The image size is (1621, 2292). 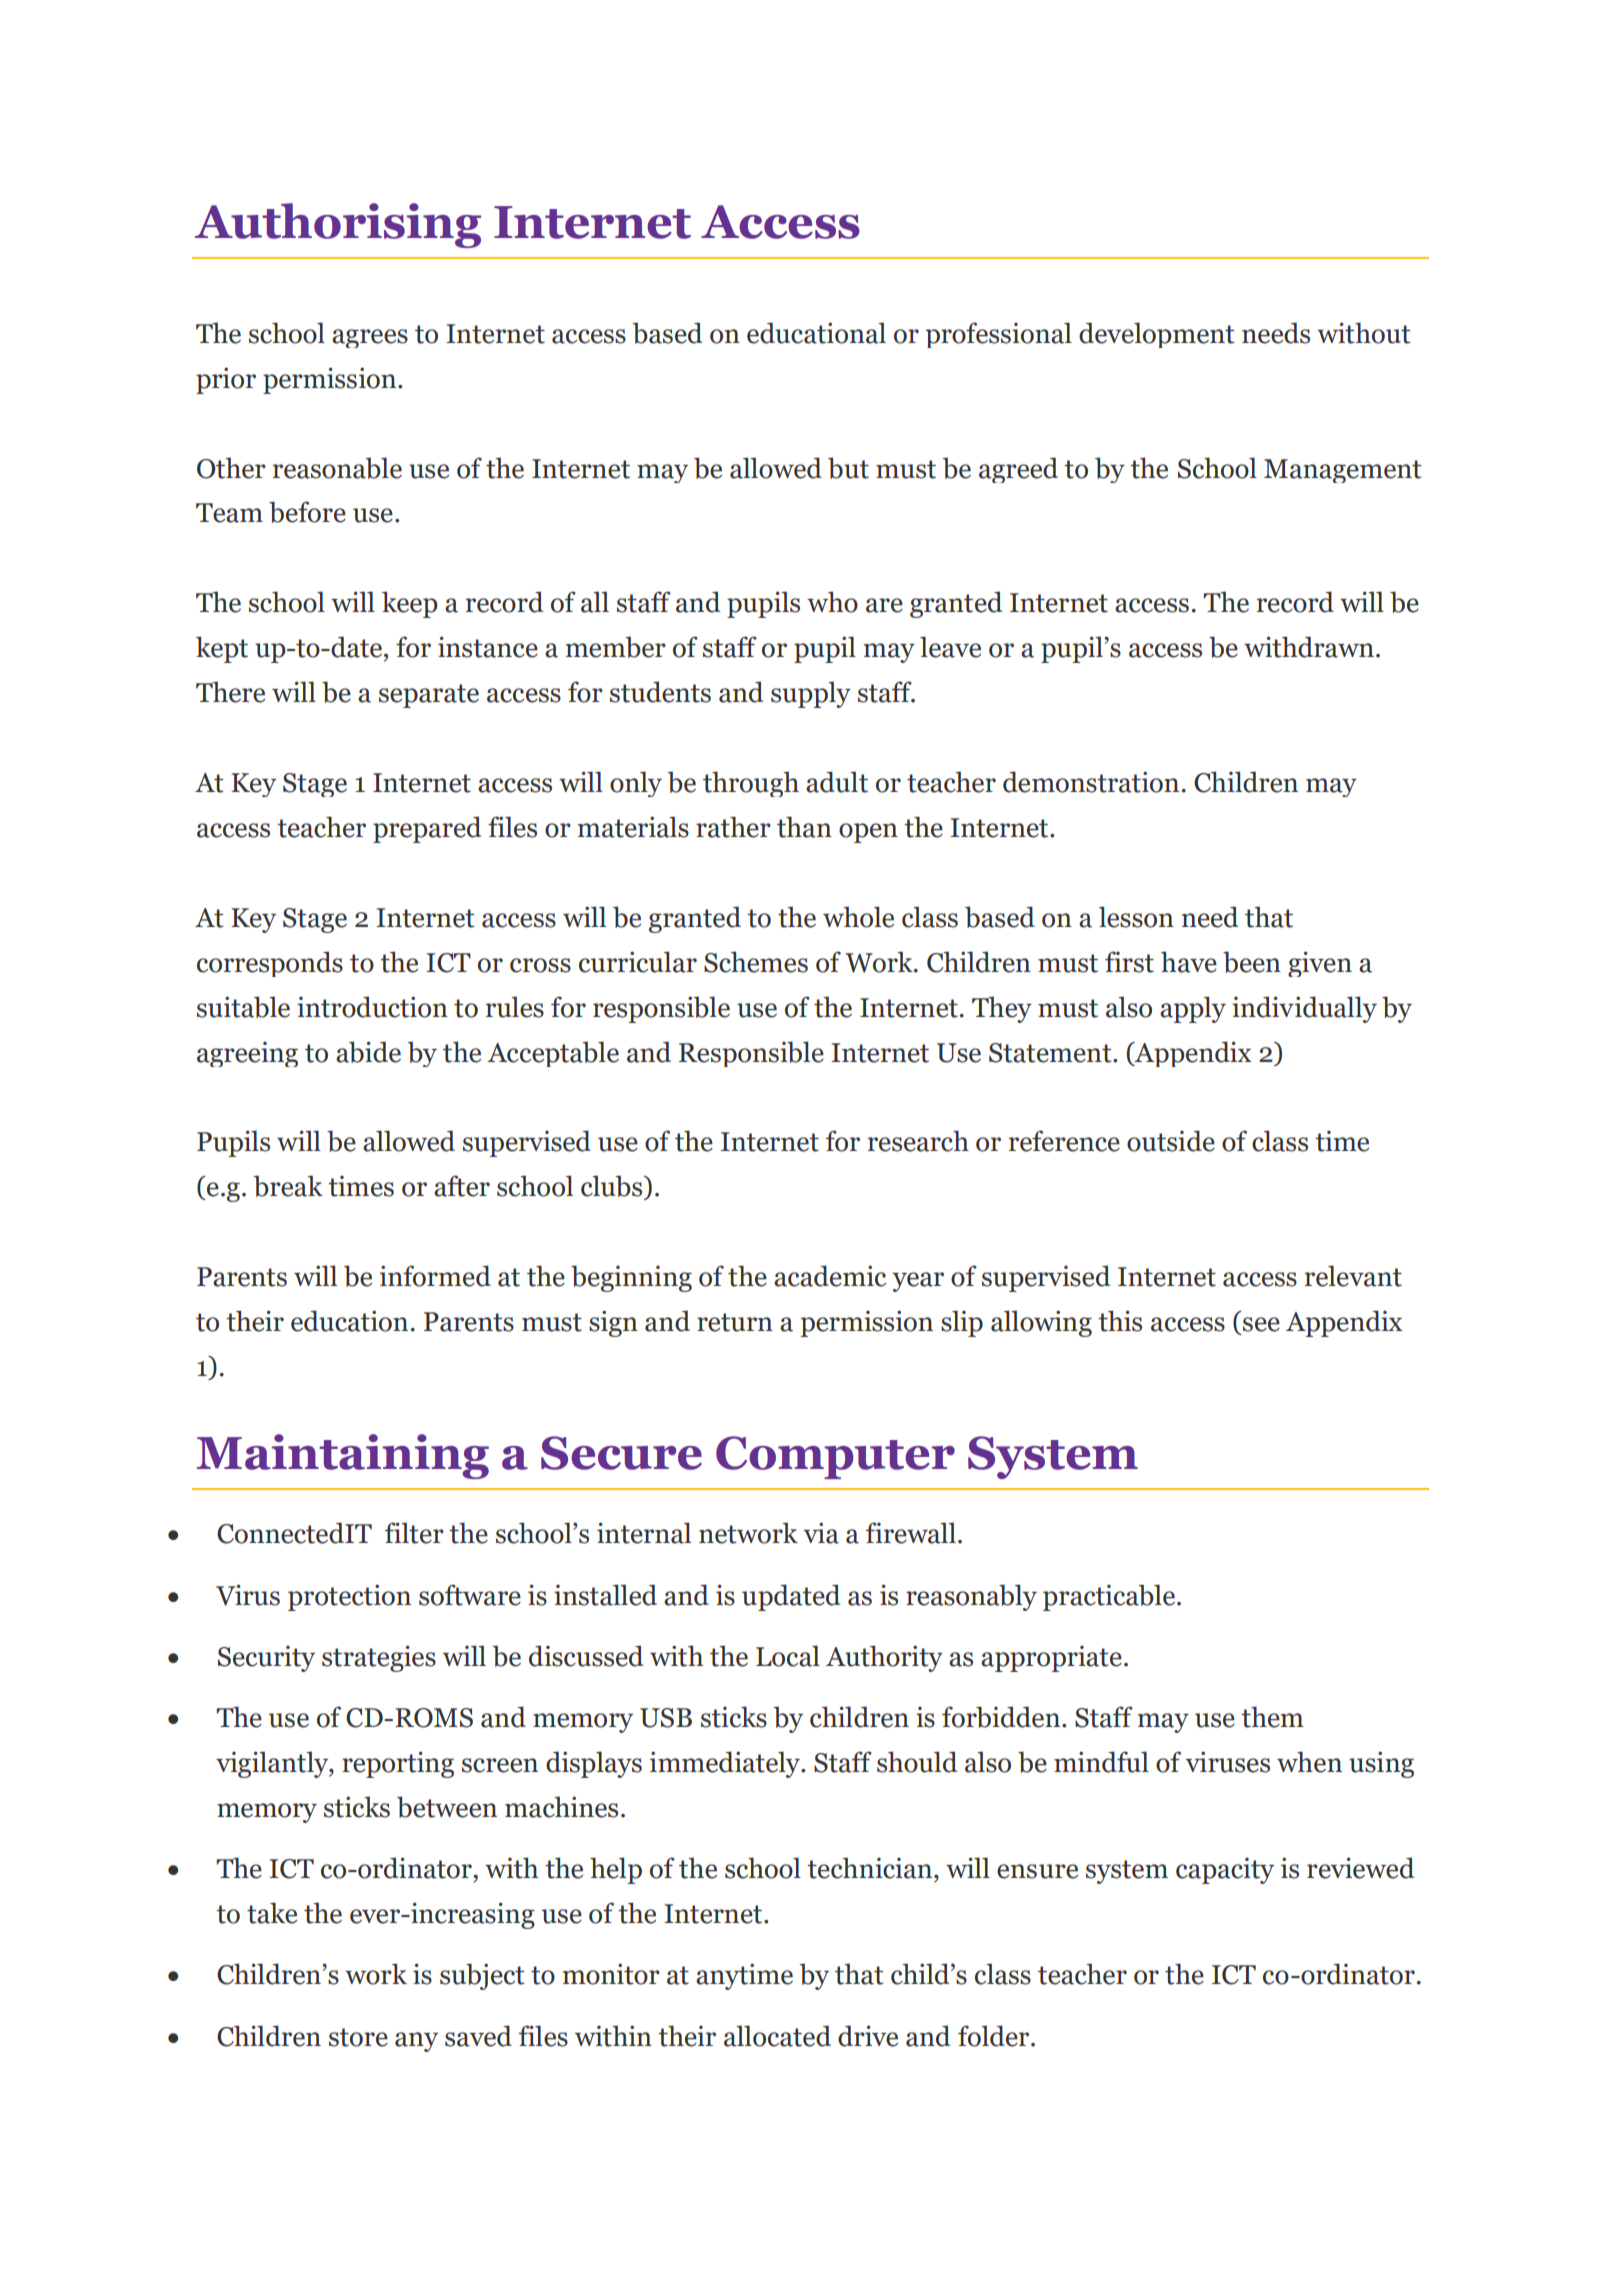 What do you see at coordinates (349, 1597) in the document?
I see `protection` at bounding box center [349, 1597].
